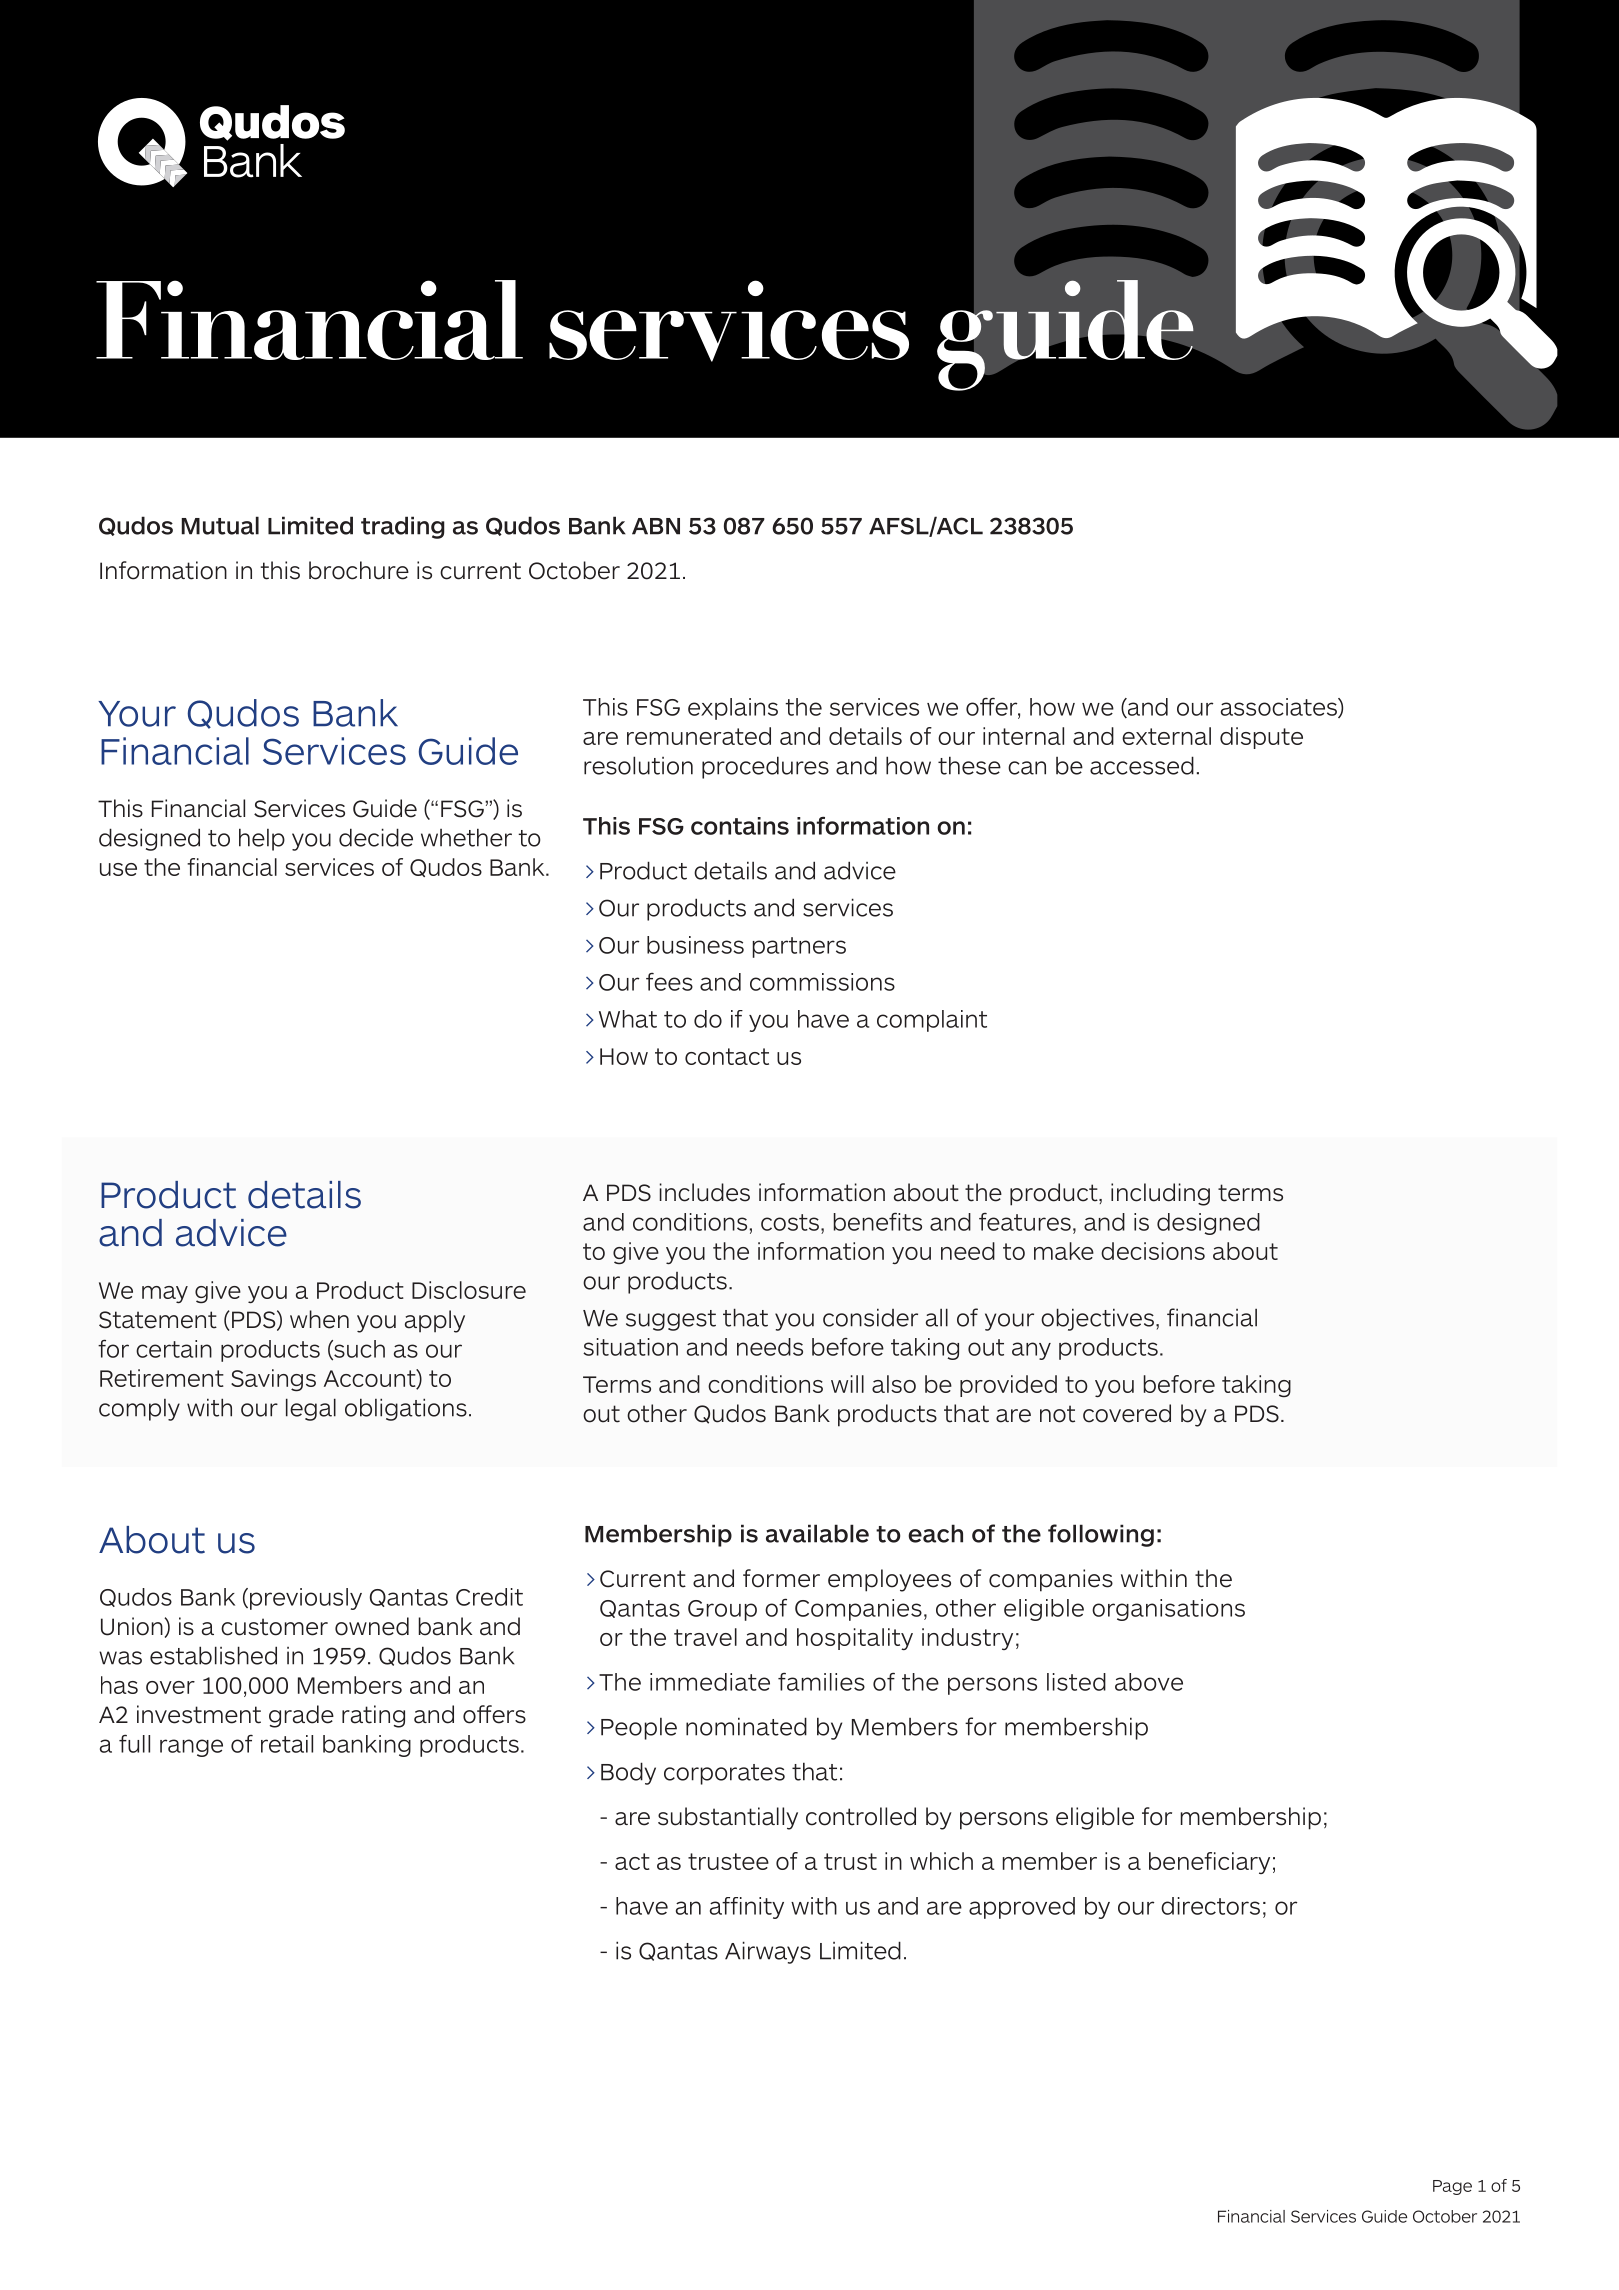  What do you see at coordinates (220, 525) in the screenshot?
I see `Mutual` at bounding box center [220, 525].
